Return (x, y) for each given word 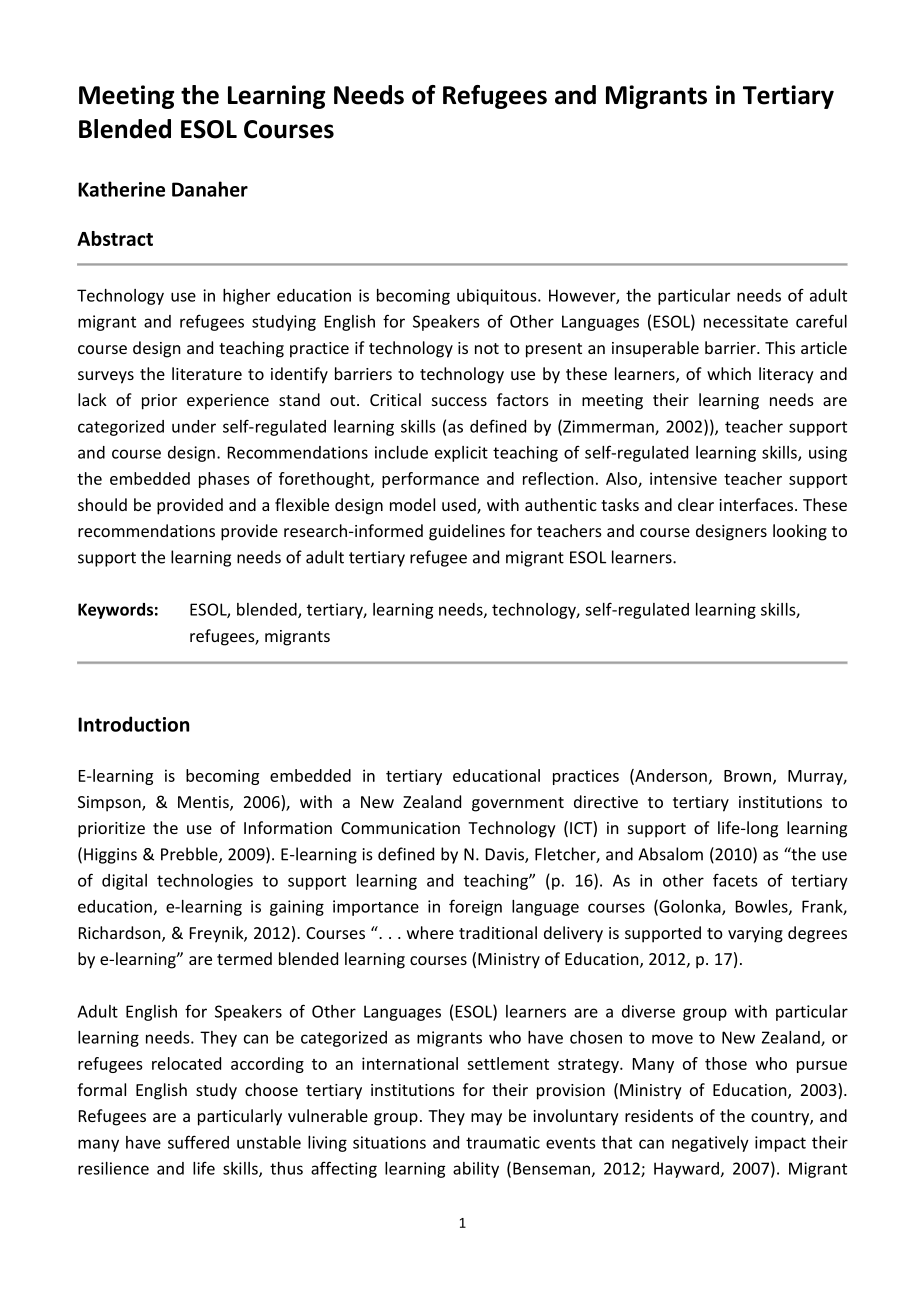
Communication (400, 828)
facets (735, 880)
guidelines (467, 532)
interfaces (756, 504)
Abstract (115, 238)
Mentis (204, 803)
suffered (198, 1142)
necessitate (746, 321)
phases (224, 480)
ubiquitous (498, 297)
